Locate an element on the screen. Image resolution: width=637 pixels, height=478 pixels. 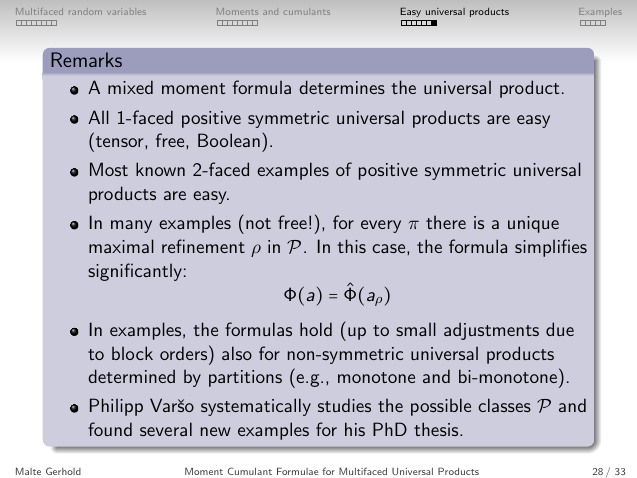
also is located at coordinates (237, 353).
